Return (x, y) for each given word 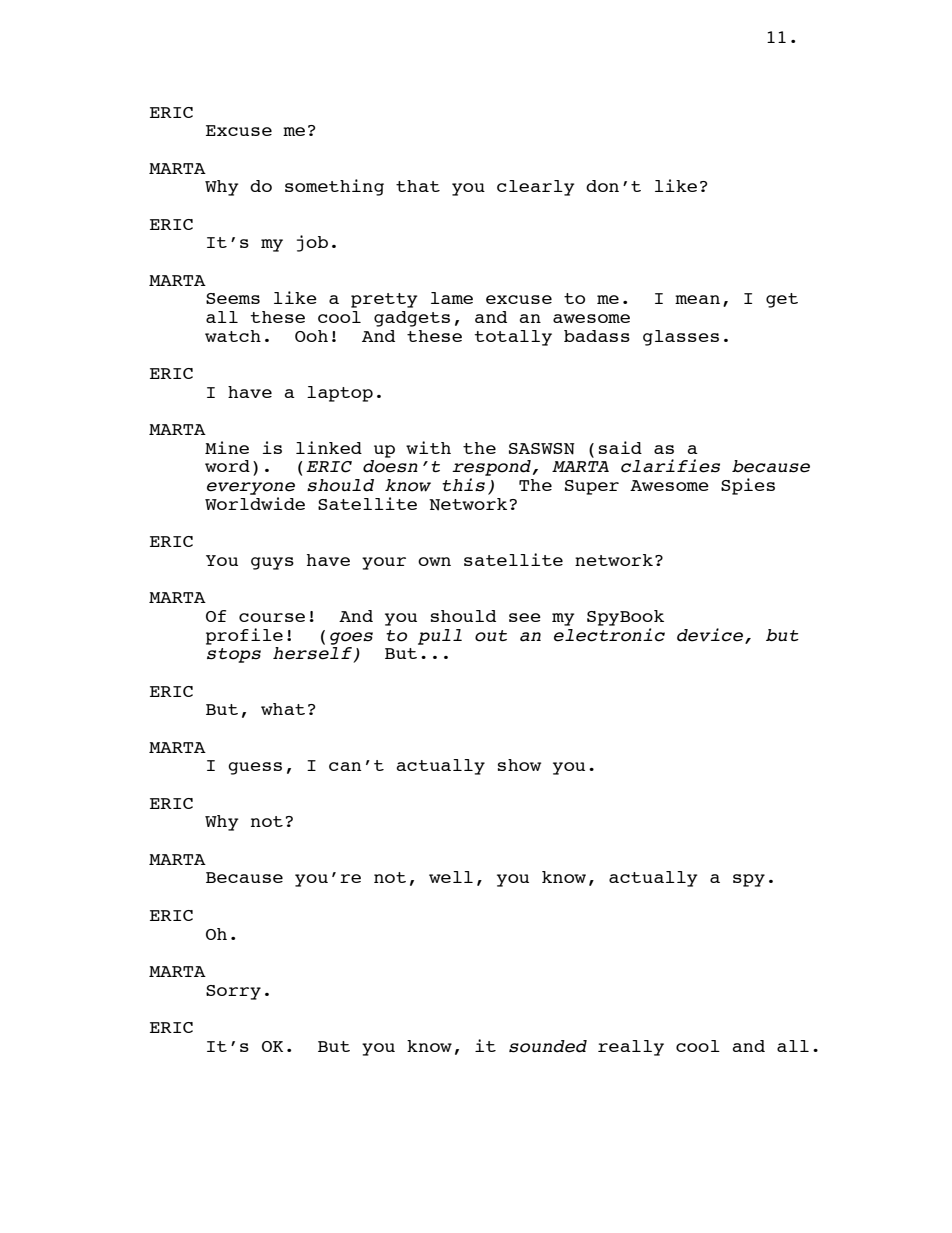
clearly (536, 188)
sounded (548, 1046)
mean (697, 299)
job (312, 243)
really (631, 1048)
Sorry (233, 992)
